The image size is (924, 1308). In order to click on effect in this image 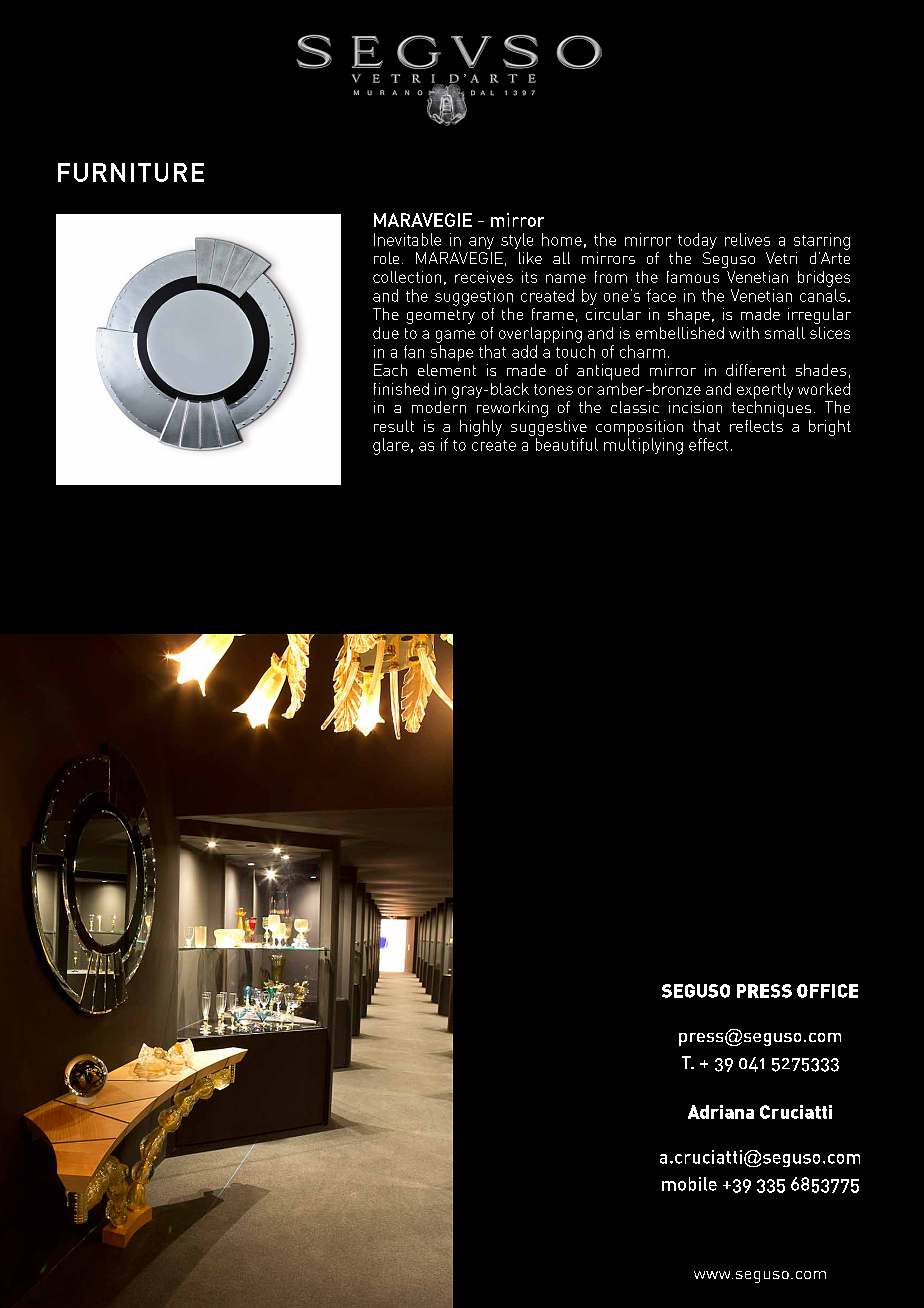, I will do `click(708, 444)`.
